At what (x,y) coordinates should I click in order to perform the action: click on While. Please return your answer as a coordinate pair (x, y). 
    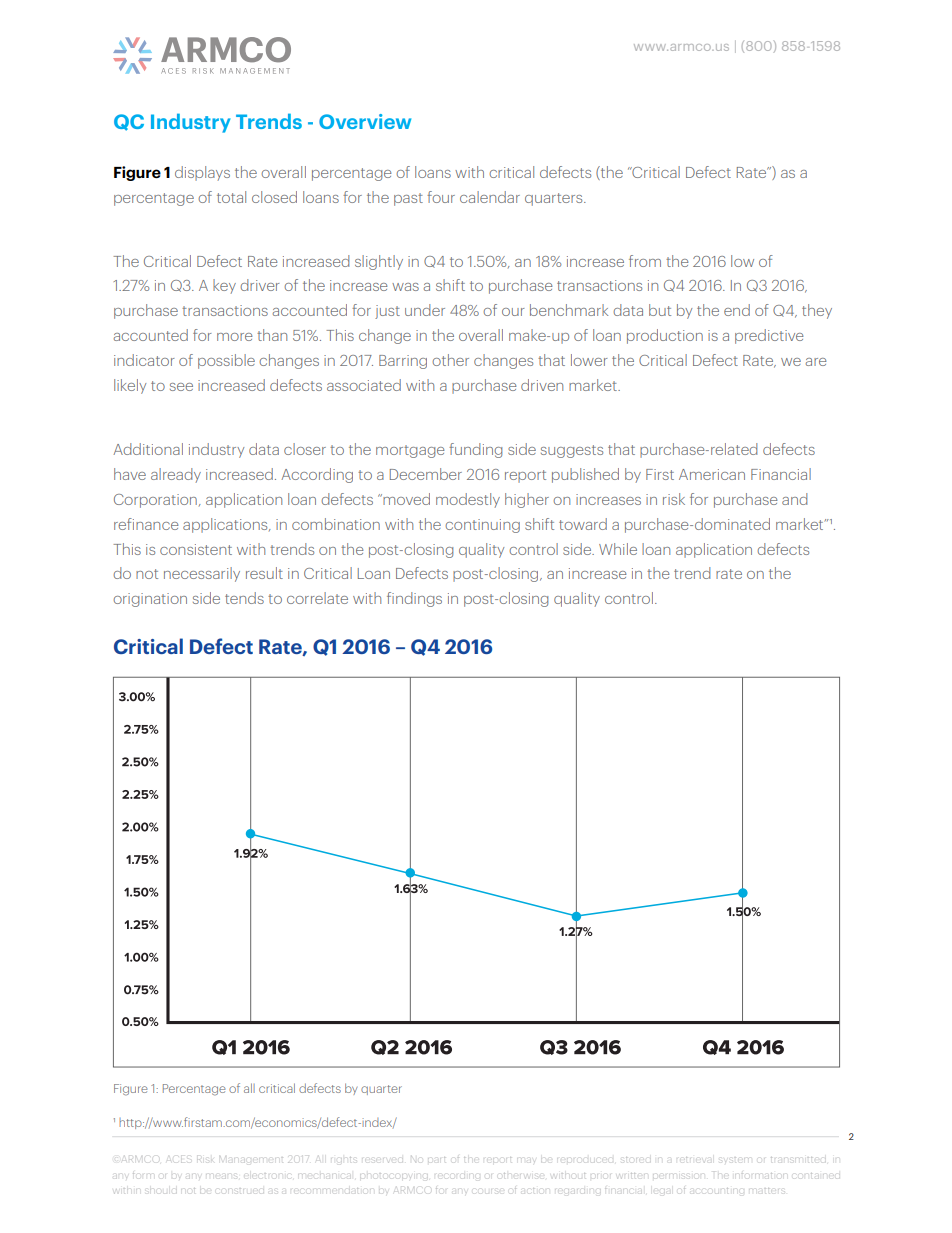
    Looking at the image, I should click on (618, 549).
